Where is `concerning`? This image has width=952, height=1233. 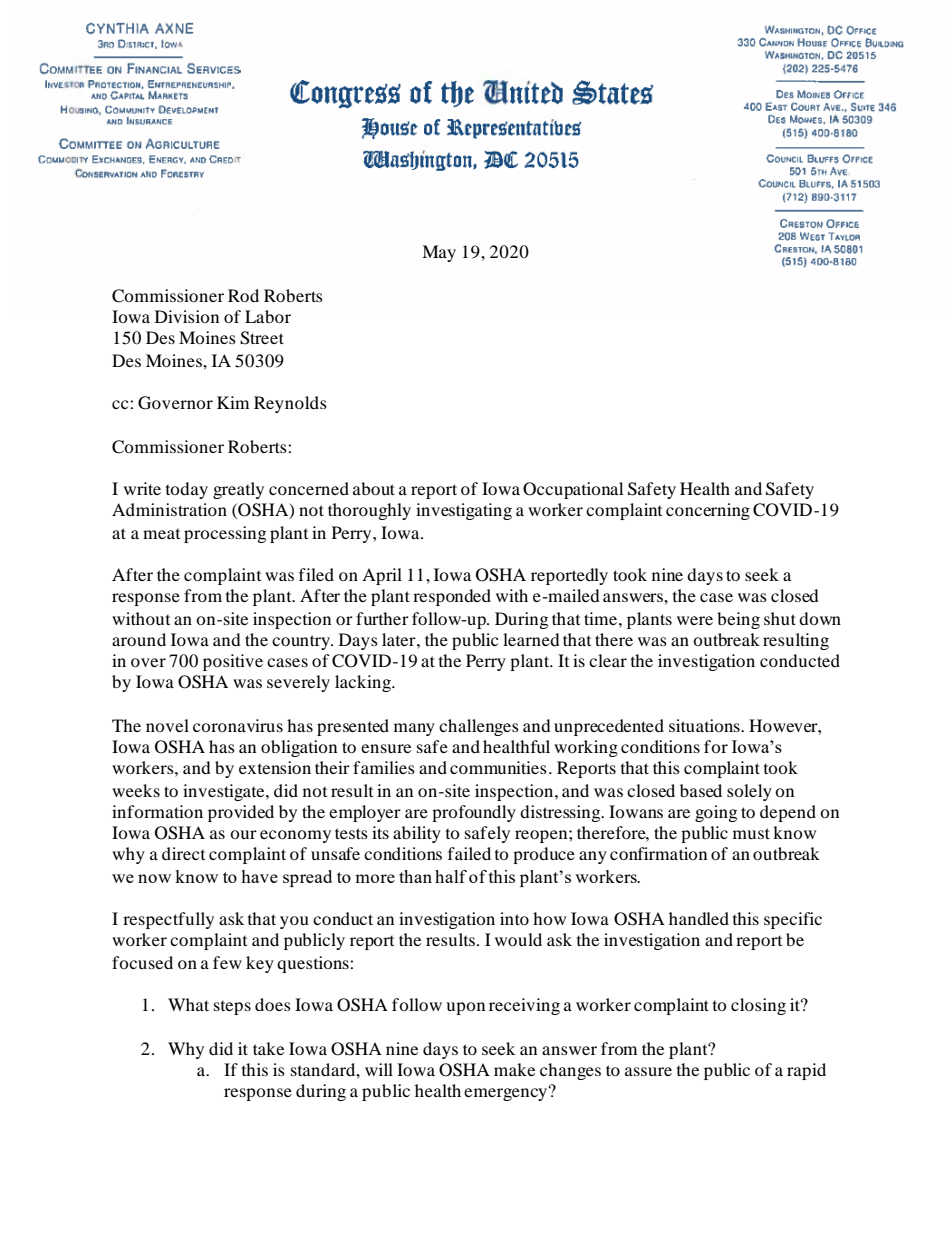 concerning is located at coordinates (708, 511).
